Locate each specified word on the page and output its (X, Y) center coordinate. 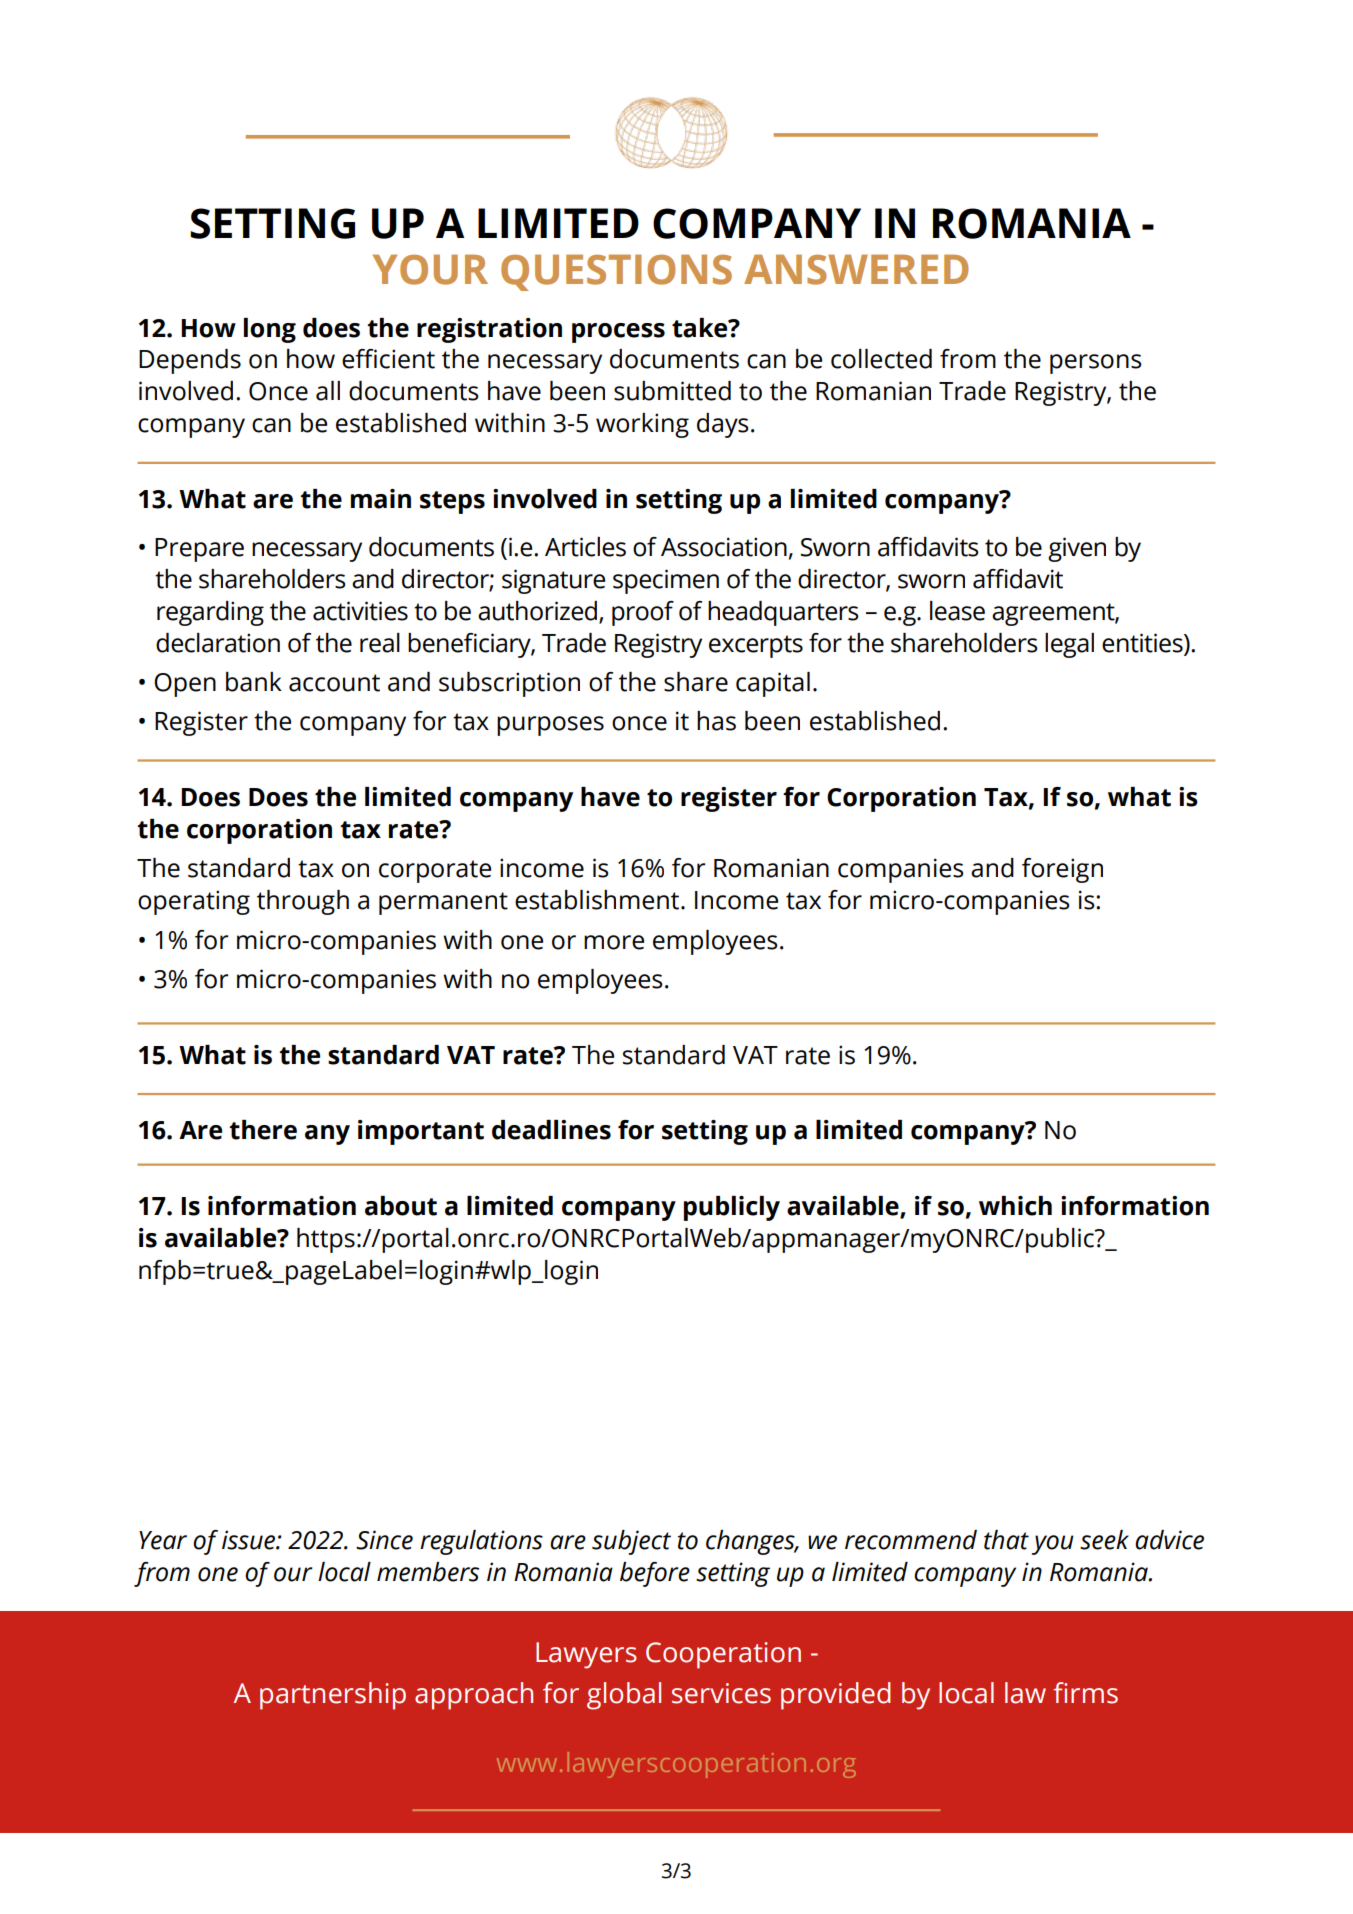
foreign (1062, 870)
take (701, 328)
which (1015, 1206)
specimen (666, 581)
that (1006, 1540)
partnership (333, 1696)
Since (384, 1540)
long (270, 330)
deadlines (551, 1130)
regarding (210, 613)
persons (1096, 364)
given (1077, 549)
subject (631, 1542)
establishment (598, 900)
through (303, 902)
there (263, 1130)
